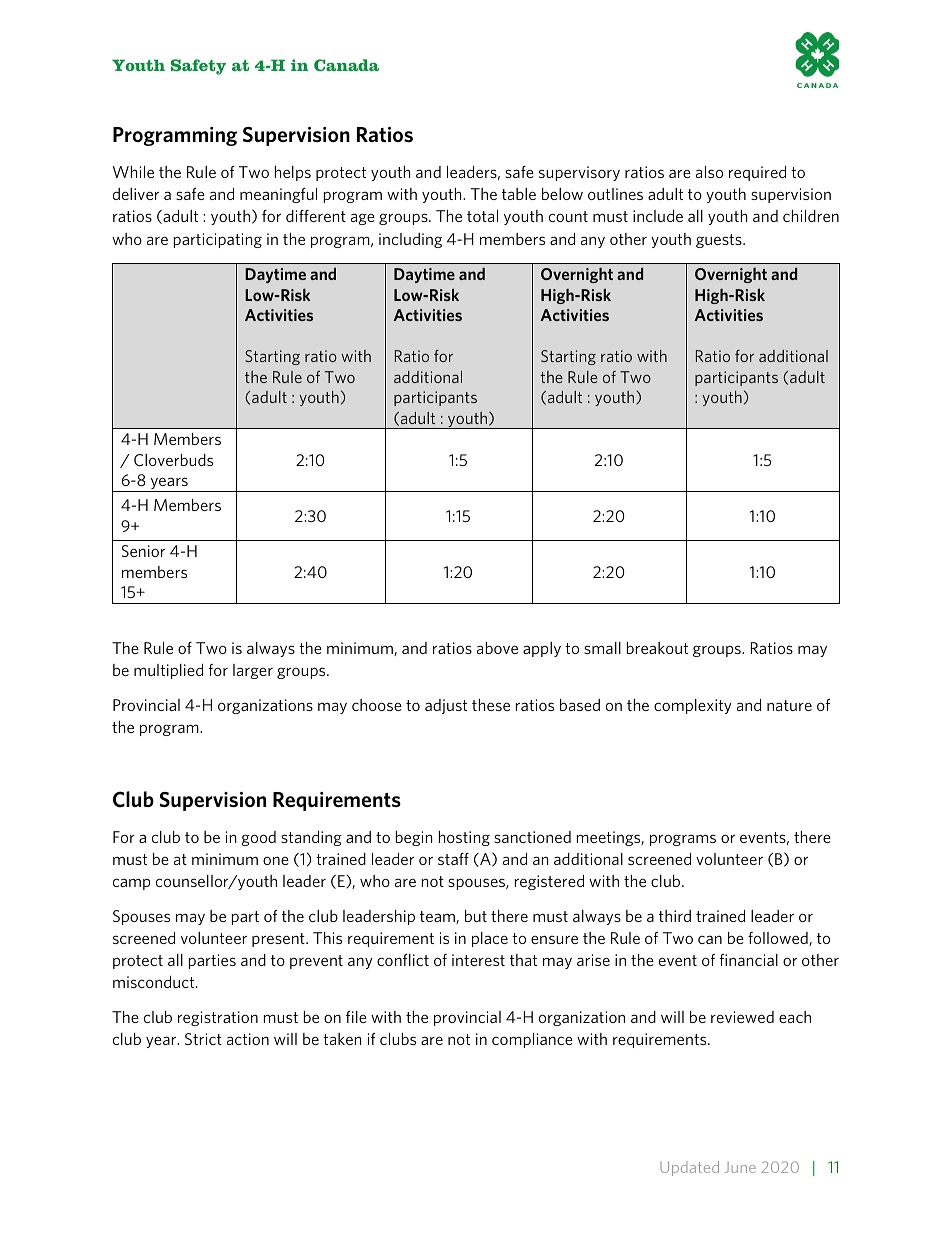  What do you see at coordinates (519, 194) in the page?
I see `table` at bounding box center [519, 194].
